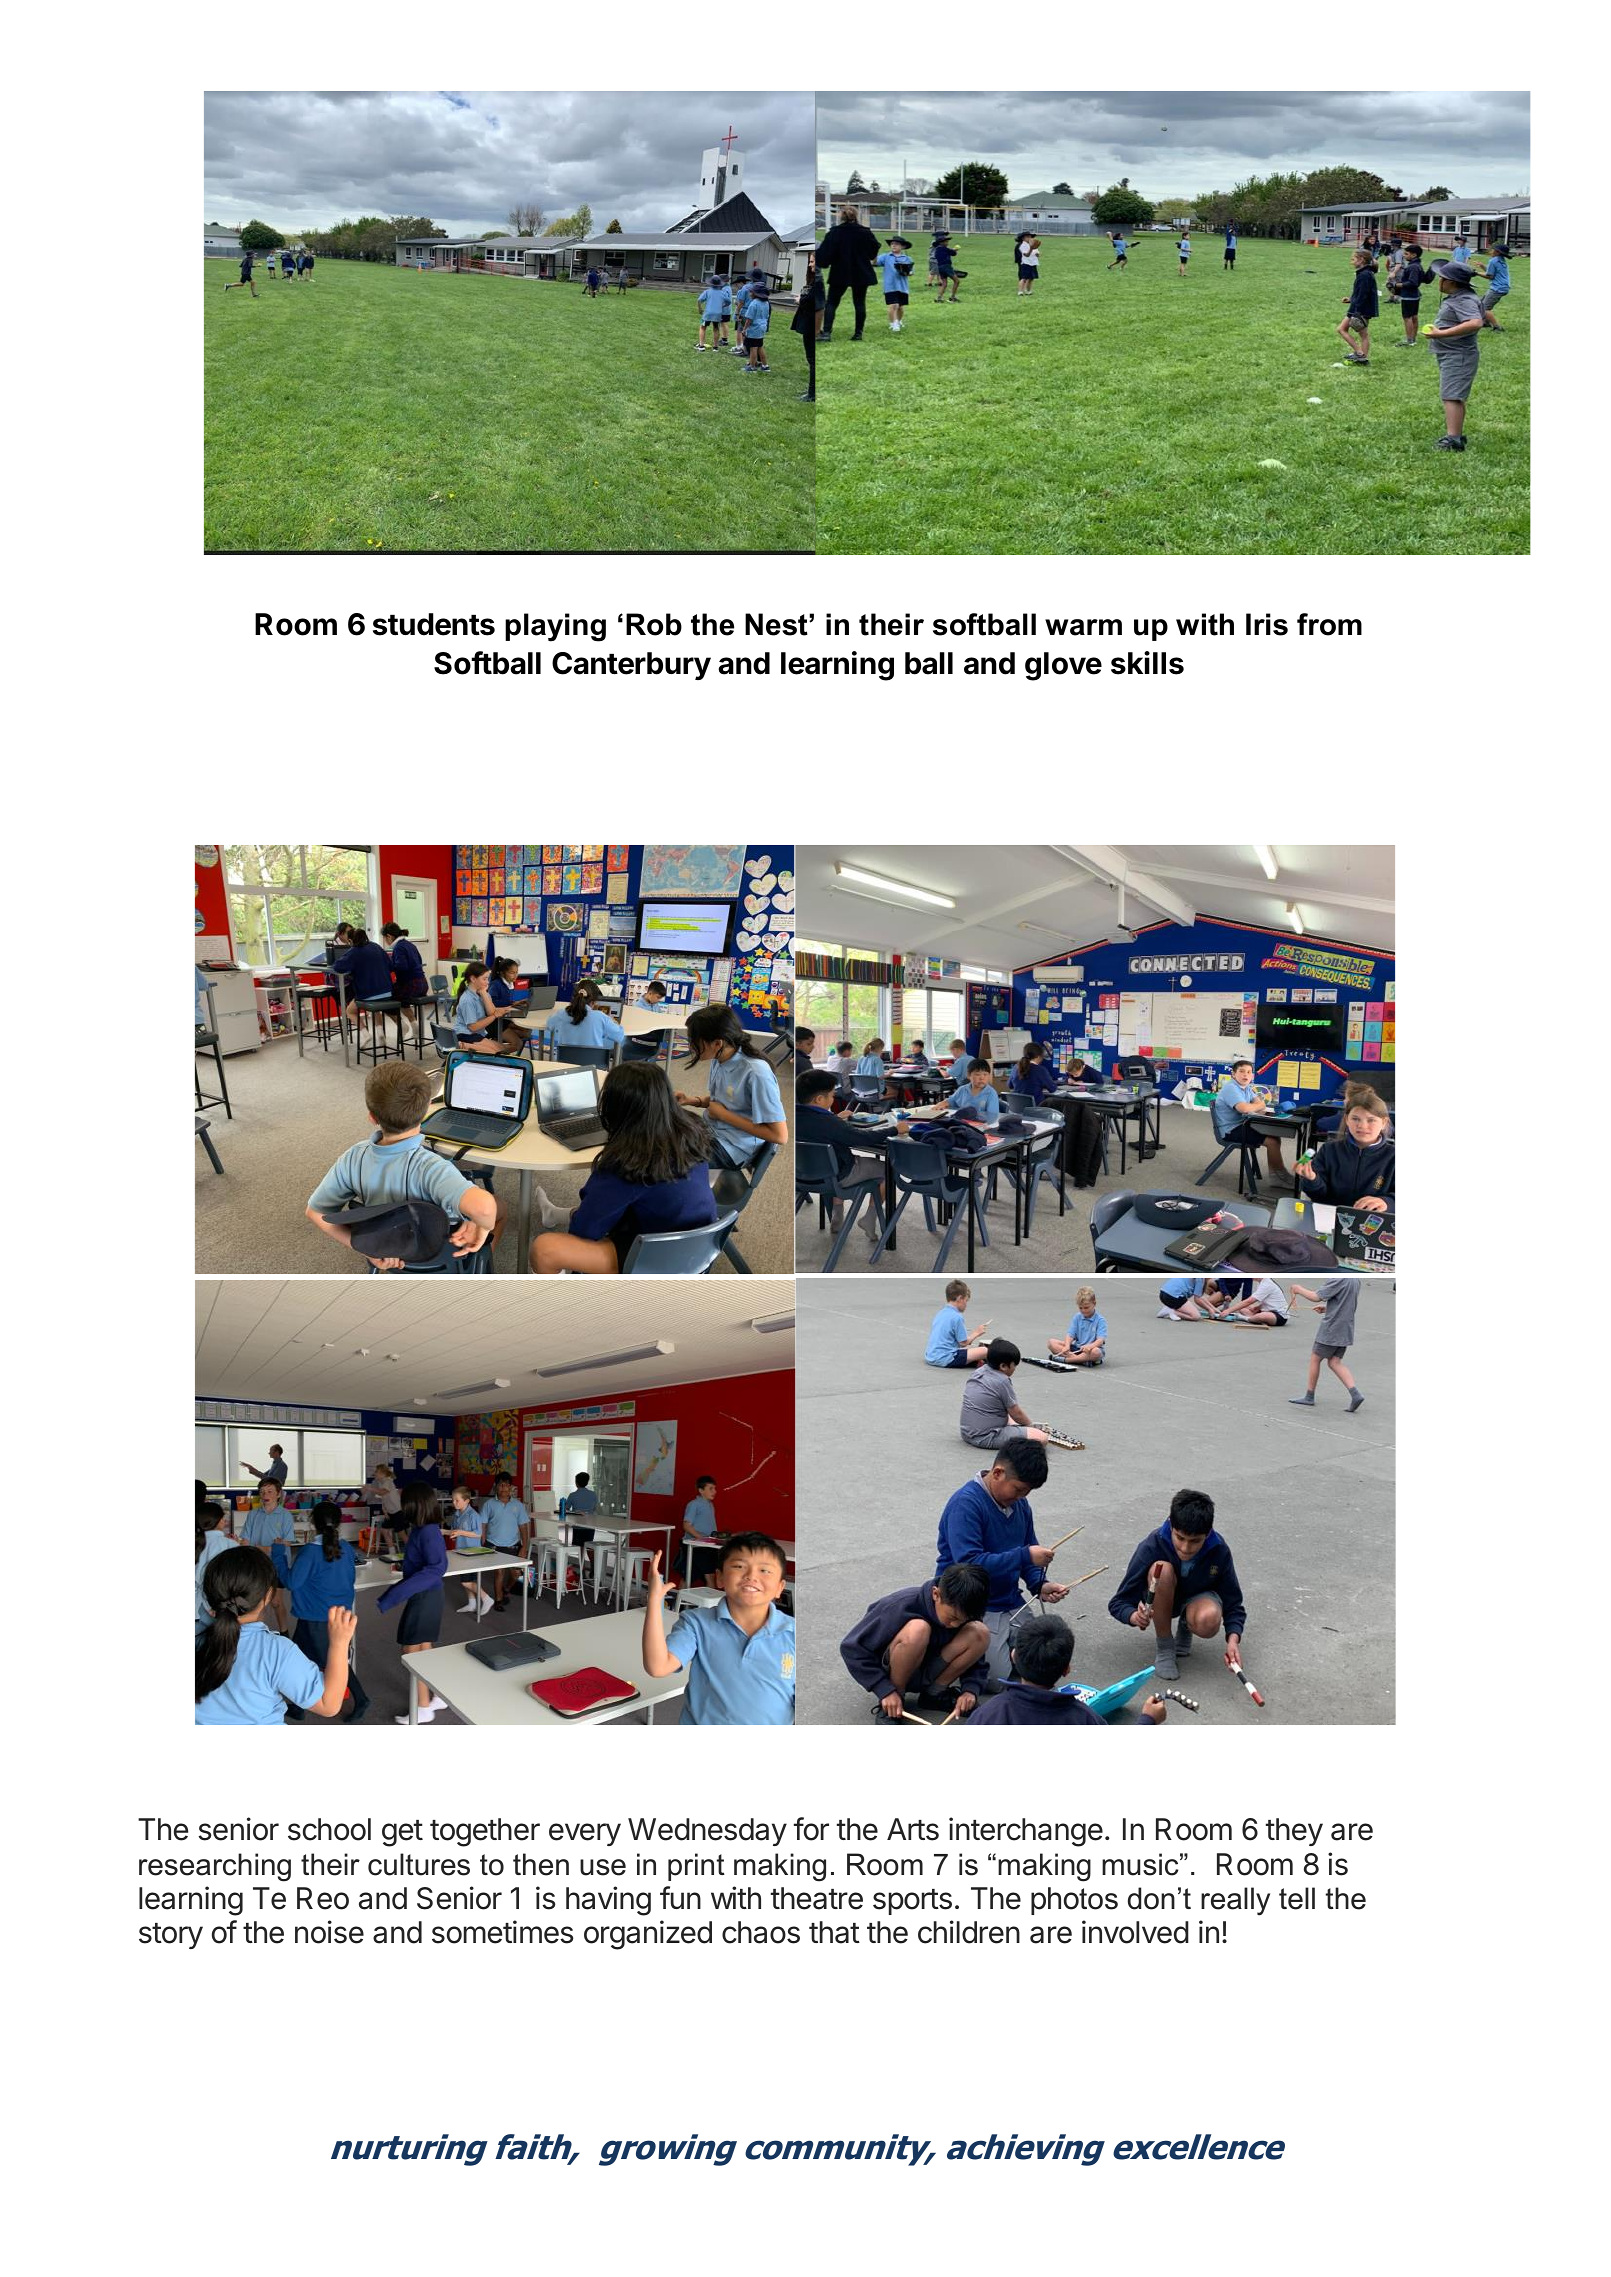 The width and height of the document is (1611, 2277). What do you see at coordinates (1063, 666) in the document?
I see `glove` at bounding box center [1063, 666].
